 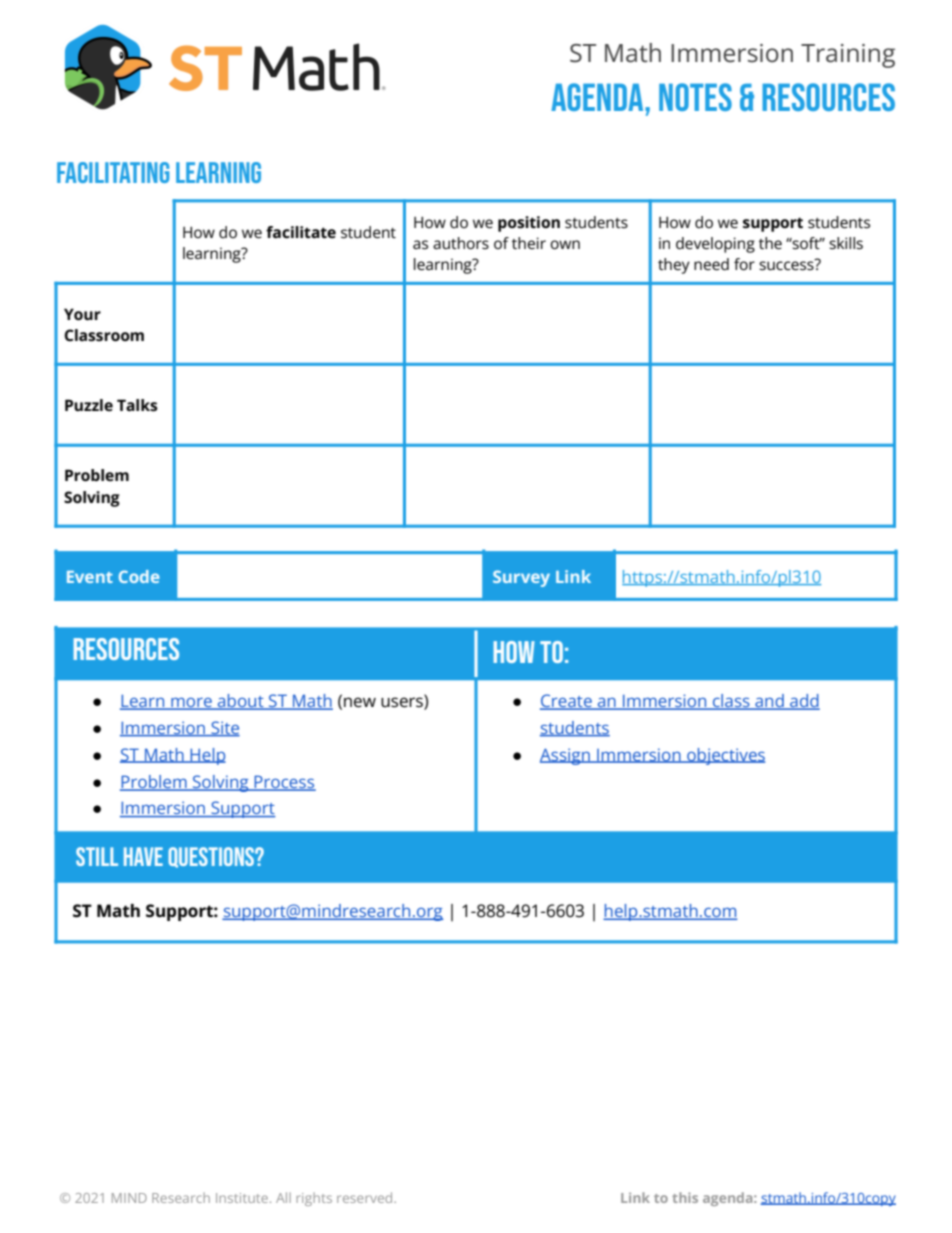 I want to click on have, so click(x=143, y=856).
